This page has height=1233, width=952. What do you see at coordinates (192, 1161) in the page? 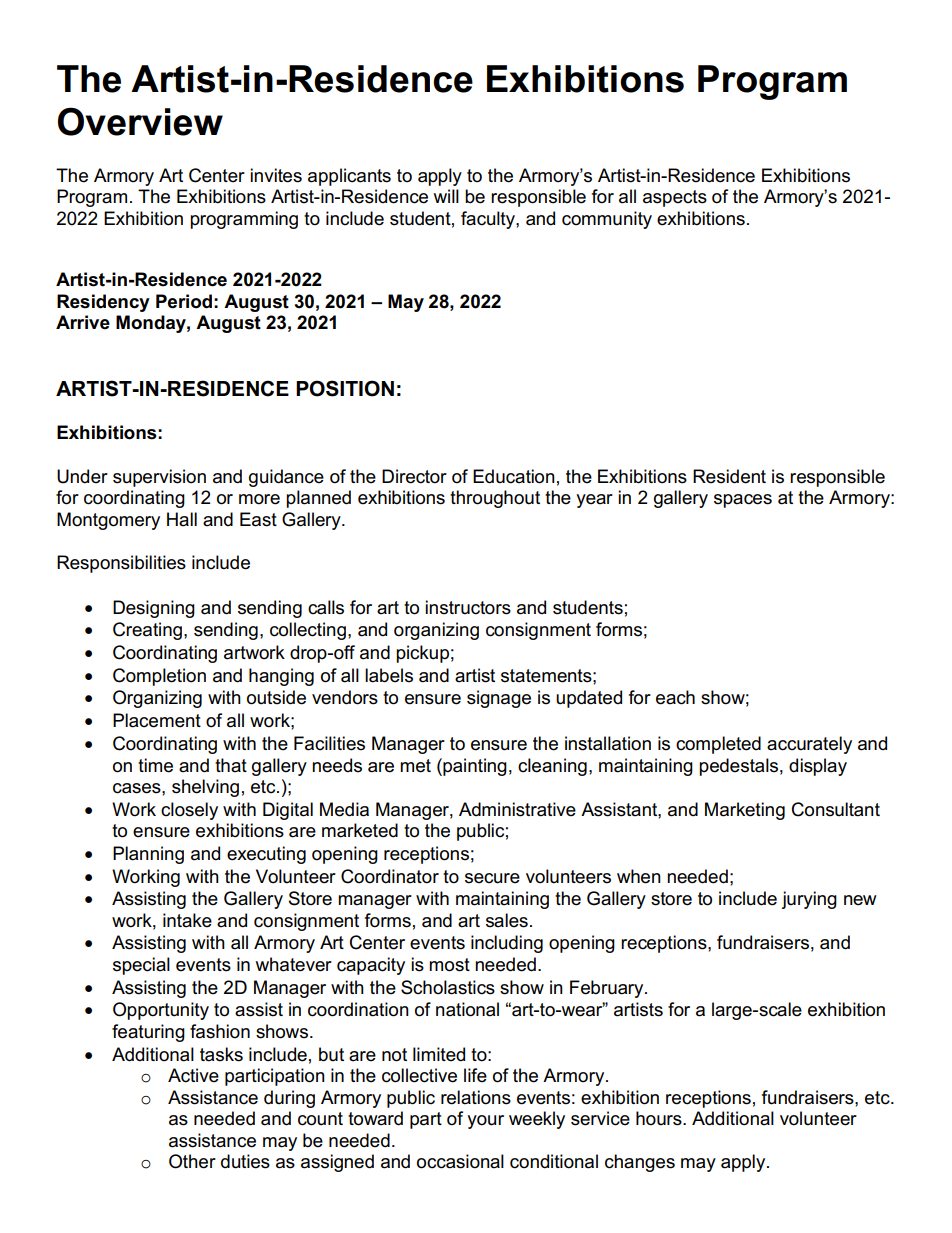
I see `Other` at bounding box center [192, 1161].
